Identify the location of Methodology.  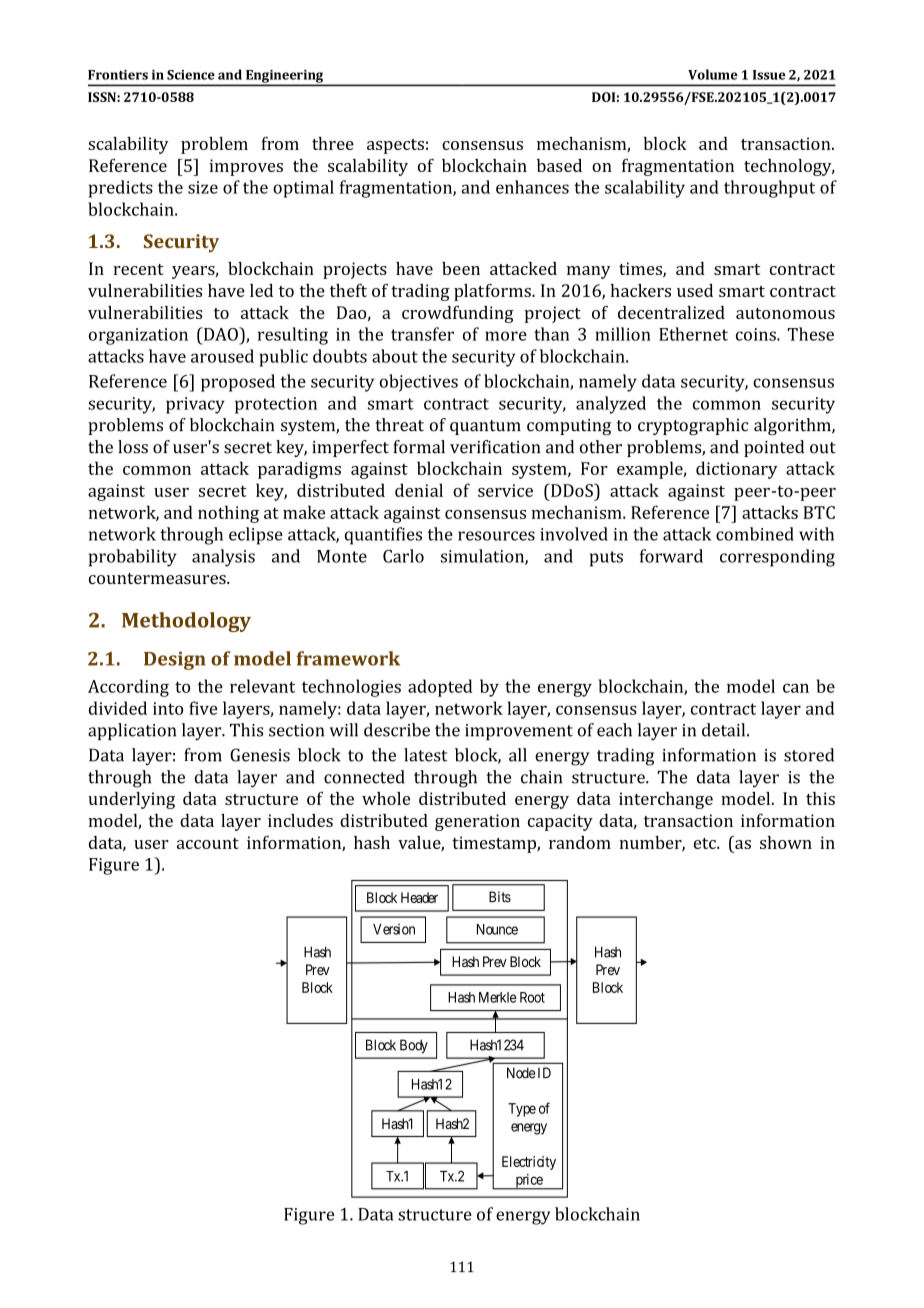
(186, 622).
